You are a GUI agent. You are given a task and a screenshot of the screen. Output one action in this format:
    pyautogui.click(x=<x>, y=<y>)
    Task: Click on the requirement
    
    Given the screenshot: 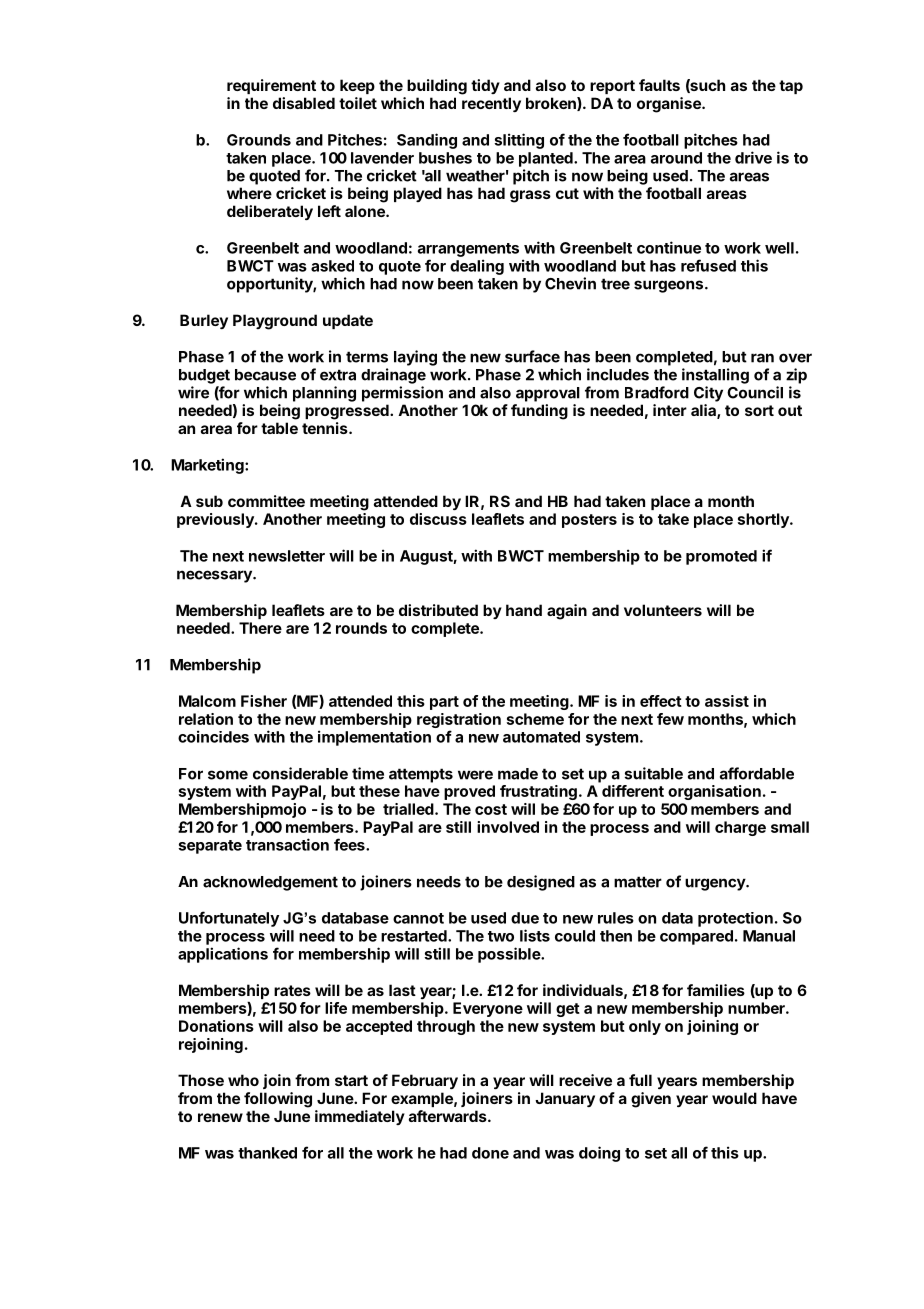 What is the action you would take?
    pyautogui.click(x=271, y=86)
